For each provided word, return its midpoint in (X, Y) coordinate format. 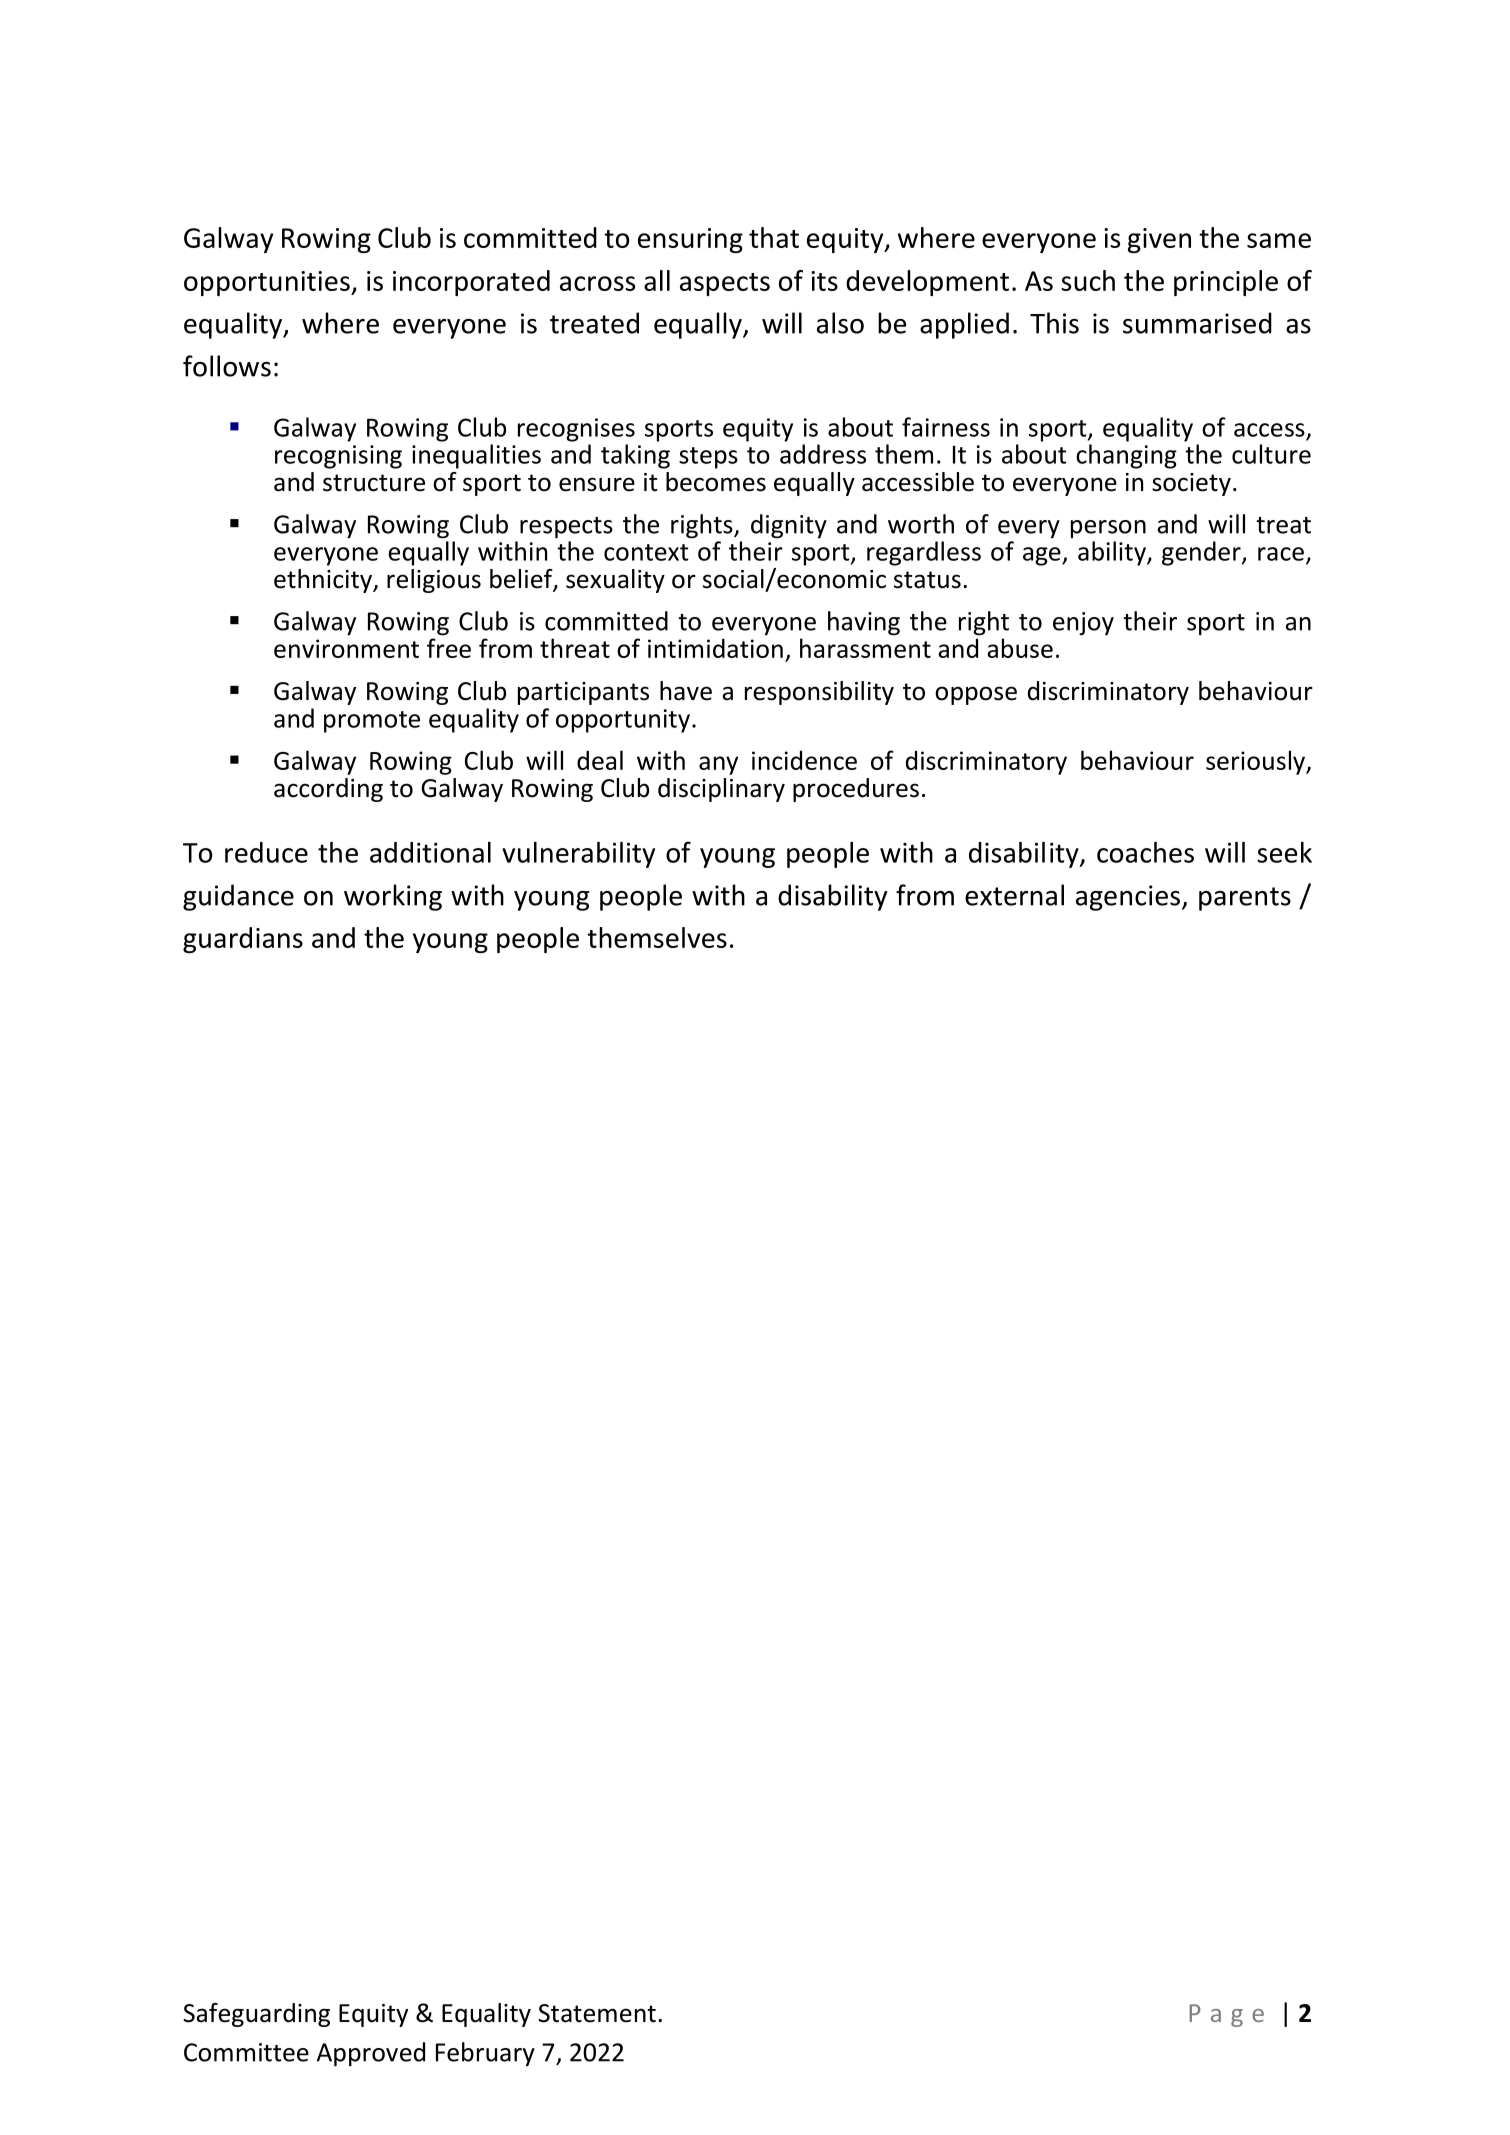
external (1014, 895)
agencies (1128, 898)
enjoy (1083, 624)
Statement (597, 2013)
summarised (1197, 323)
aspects (725, 284)
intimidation (715, 648)
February (485, 2054)
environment (346, 648)
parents (1245, 899)
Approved (371, 2054)
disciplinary (721, 790)
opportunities (268, 283)
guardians (243, 940)
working (393, 897)
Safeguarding (256, 2015)
